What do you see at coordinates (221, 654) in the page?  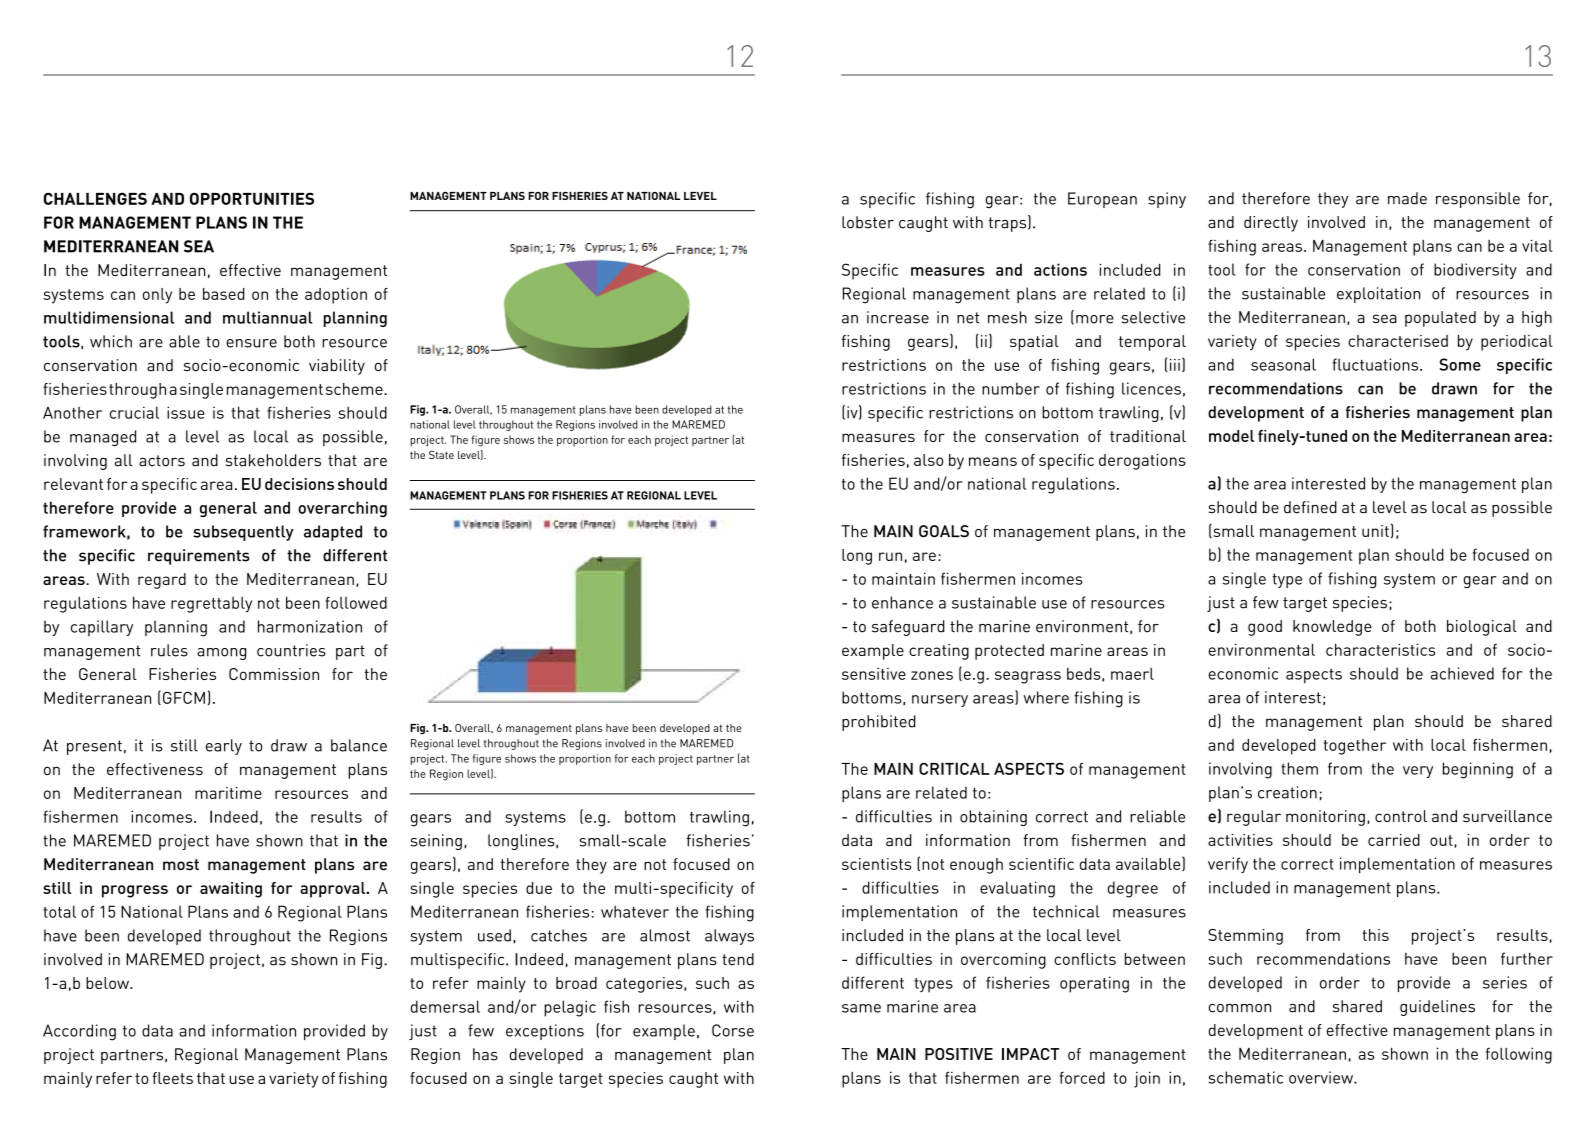 I see `among` at bounding box center [221, 654].
